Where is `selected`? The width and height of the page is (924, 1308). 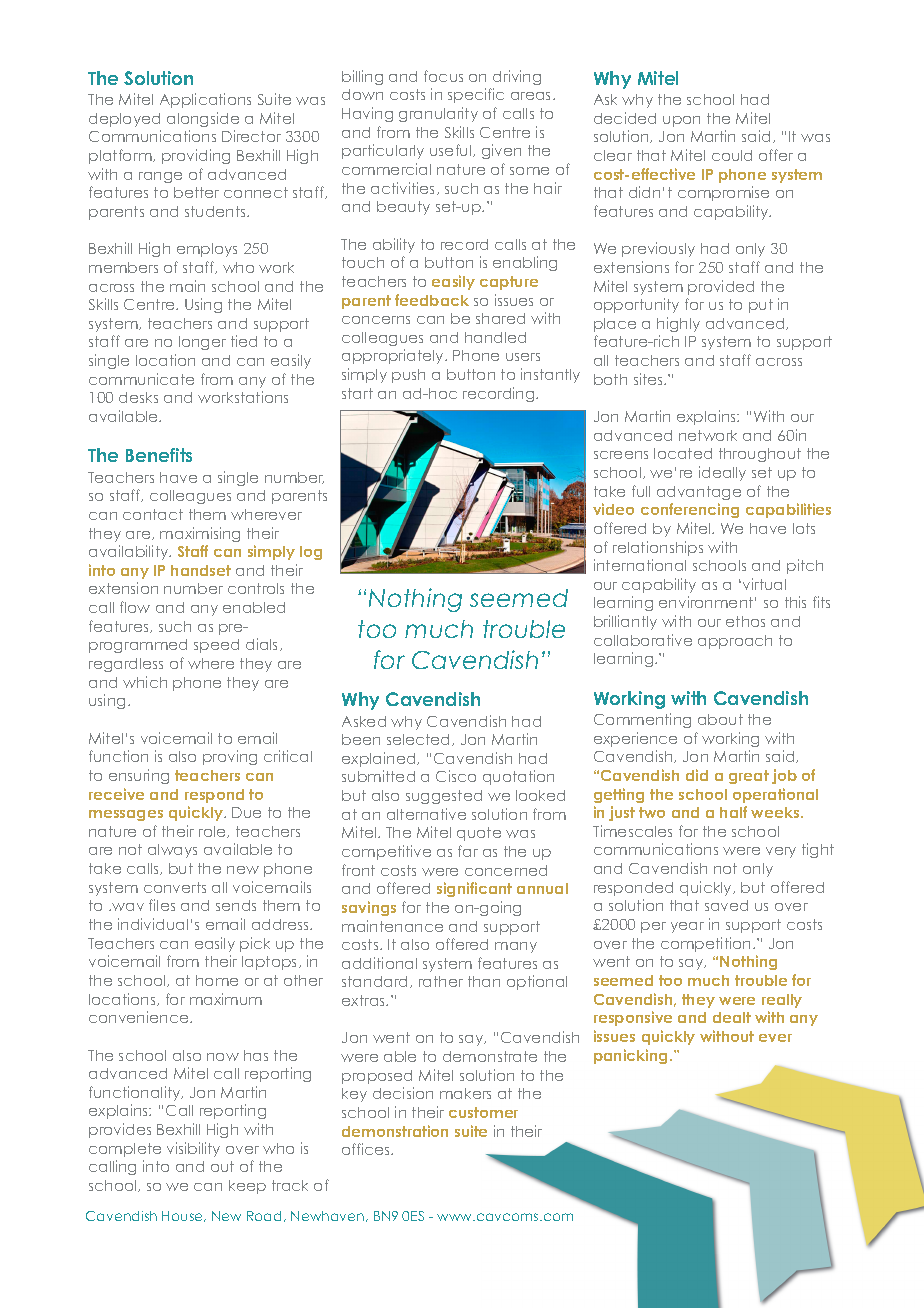
selected is located at coordinates (420, 740).
